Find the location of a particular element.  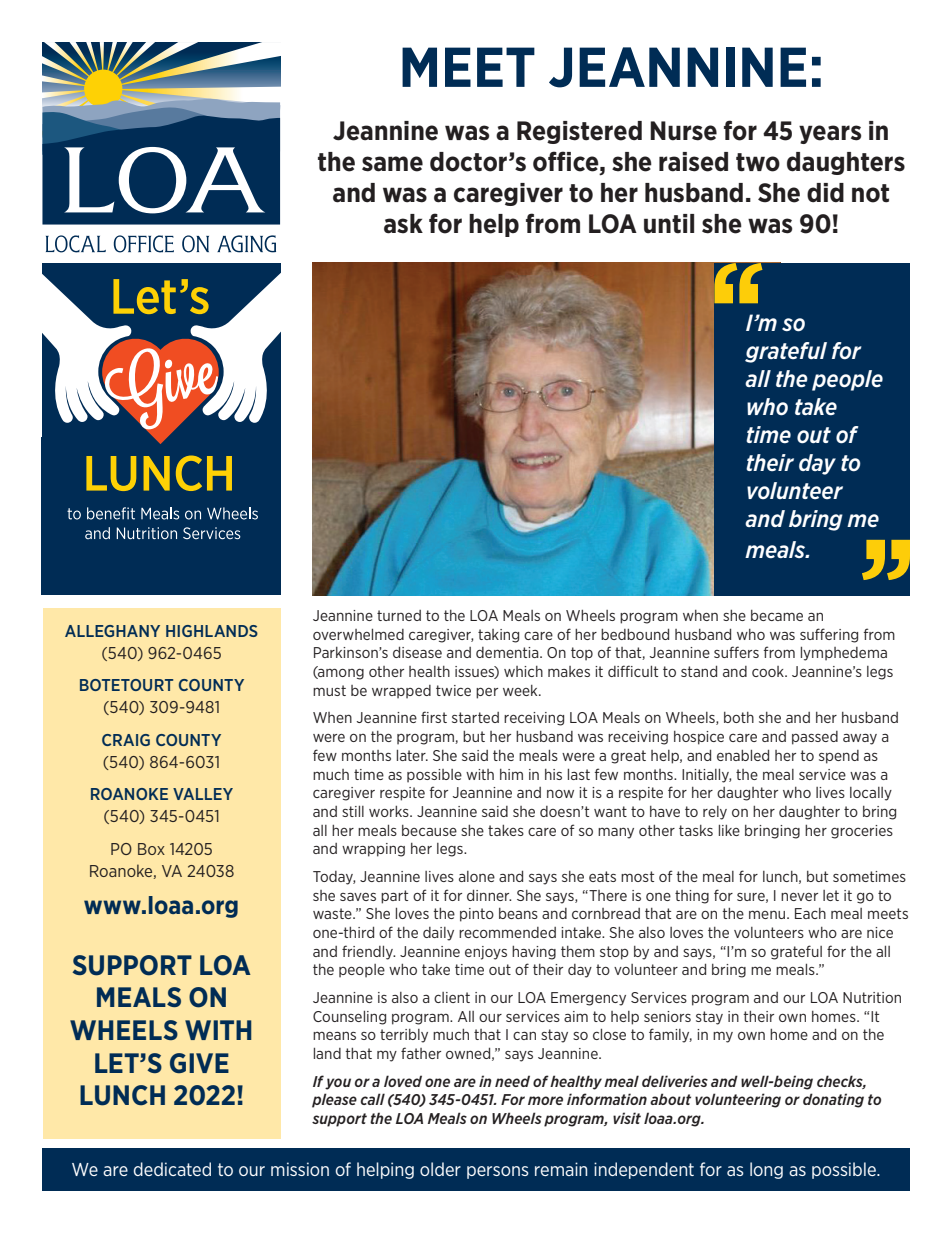

persons is located at coordinates (498, 1172).
